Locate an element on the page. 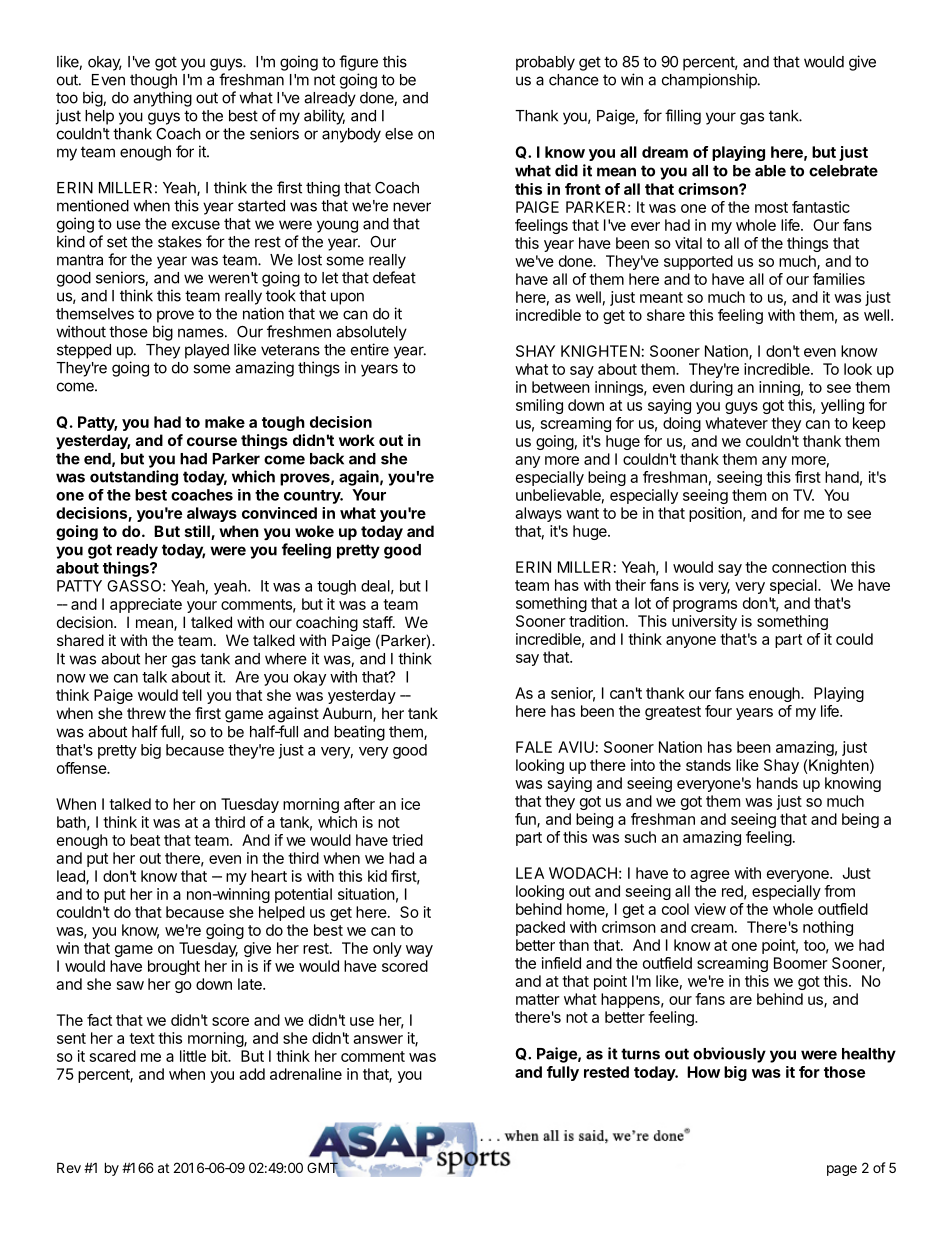  else is located at coordinates (399, 134).
